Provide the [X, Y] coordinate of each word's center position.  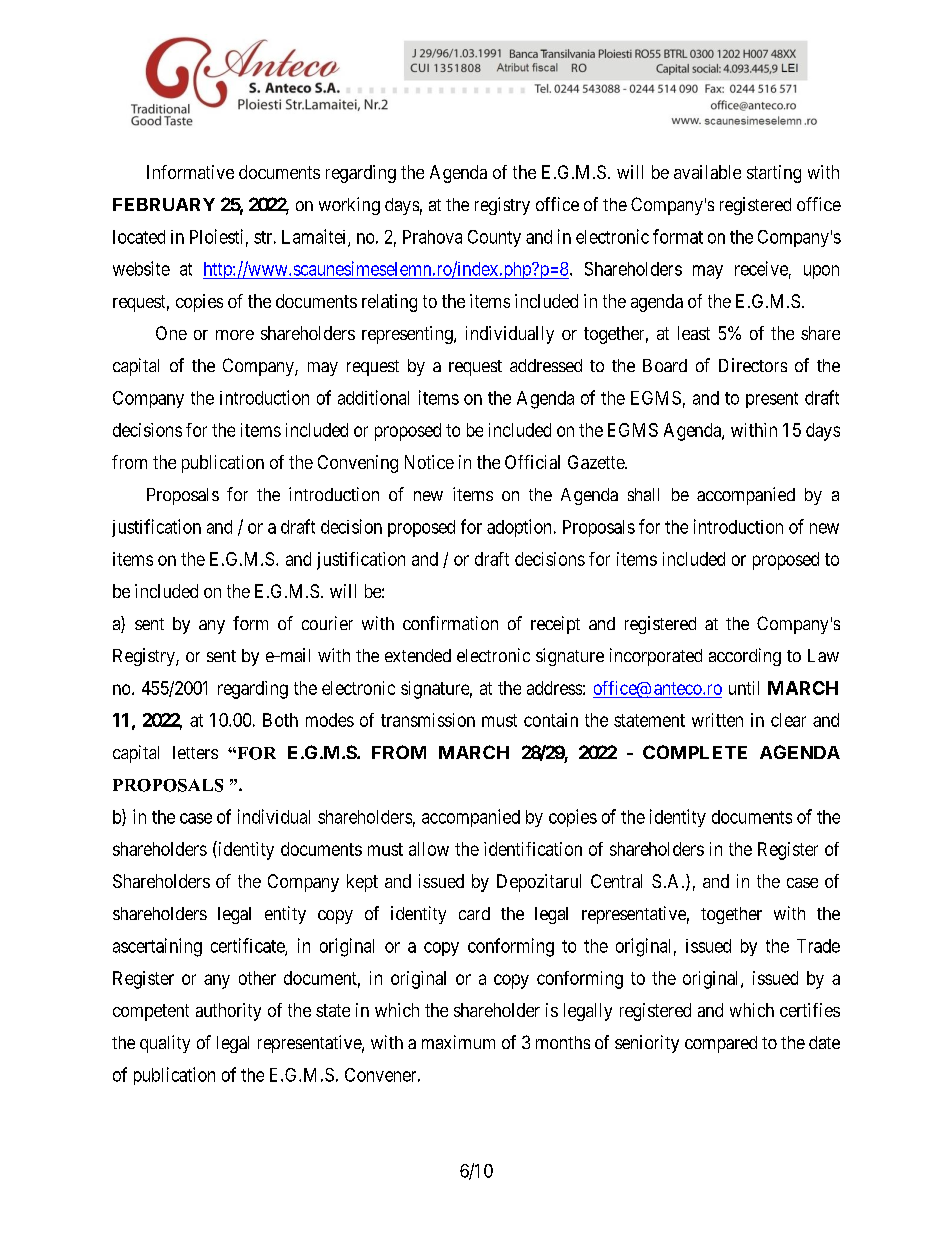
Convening [358, 464]
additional [373, 397]
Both [280, 720]
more [235, 335]
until [744, 688]
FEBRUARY [164, 204]
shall [643, 494]
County [494, 238]
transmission [428, 720]
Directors [753, 365]
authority [228, 1012]
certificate [248, 946]
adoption [519, 528]
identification [533, 849]
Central [616, 881]
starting [774, 174]
